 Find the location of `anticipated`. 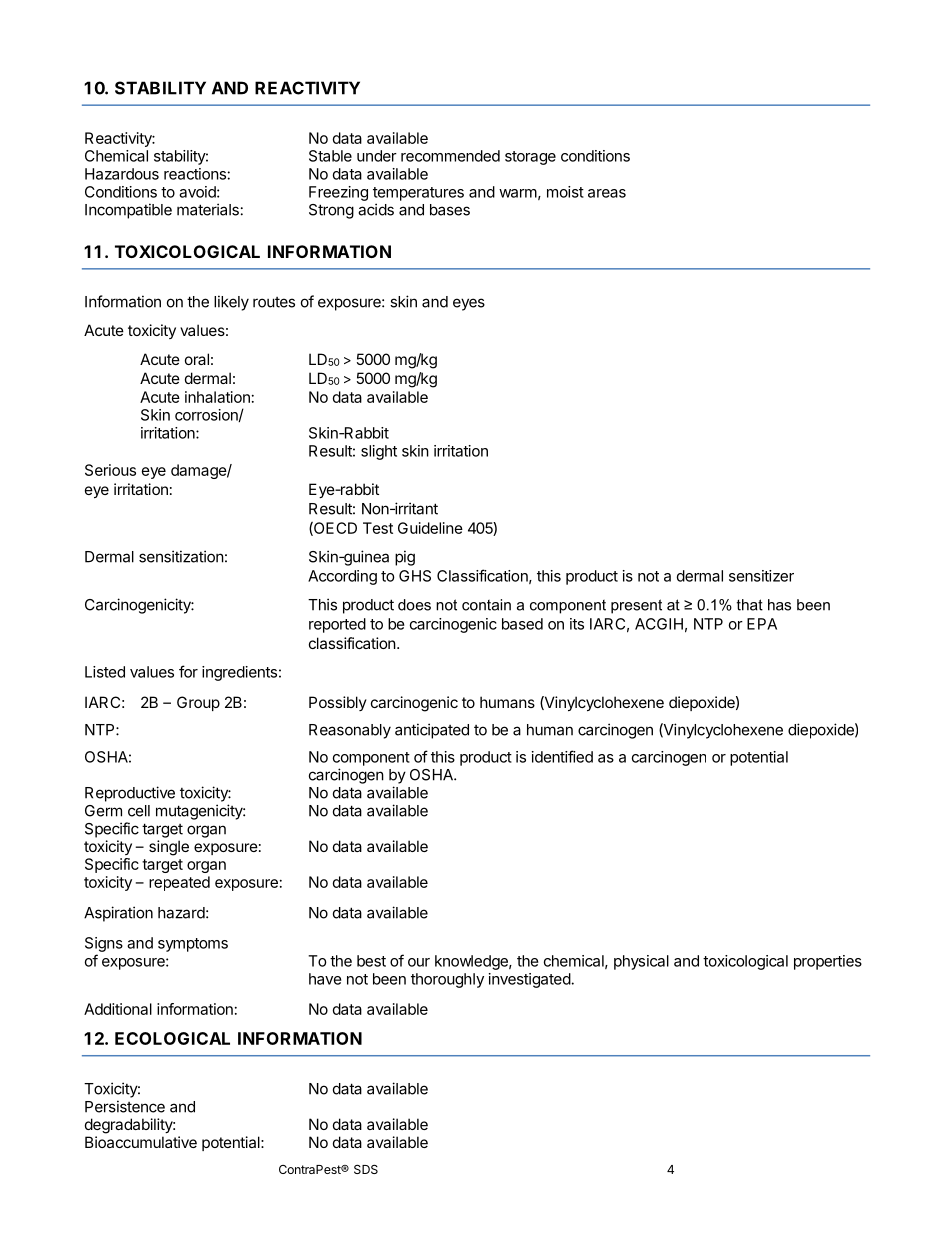

anticipated is located at coordinates (432, 731).
